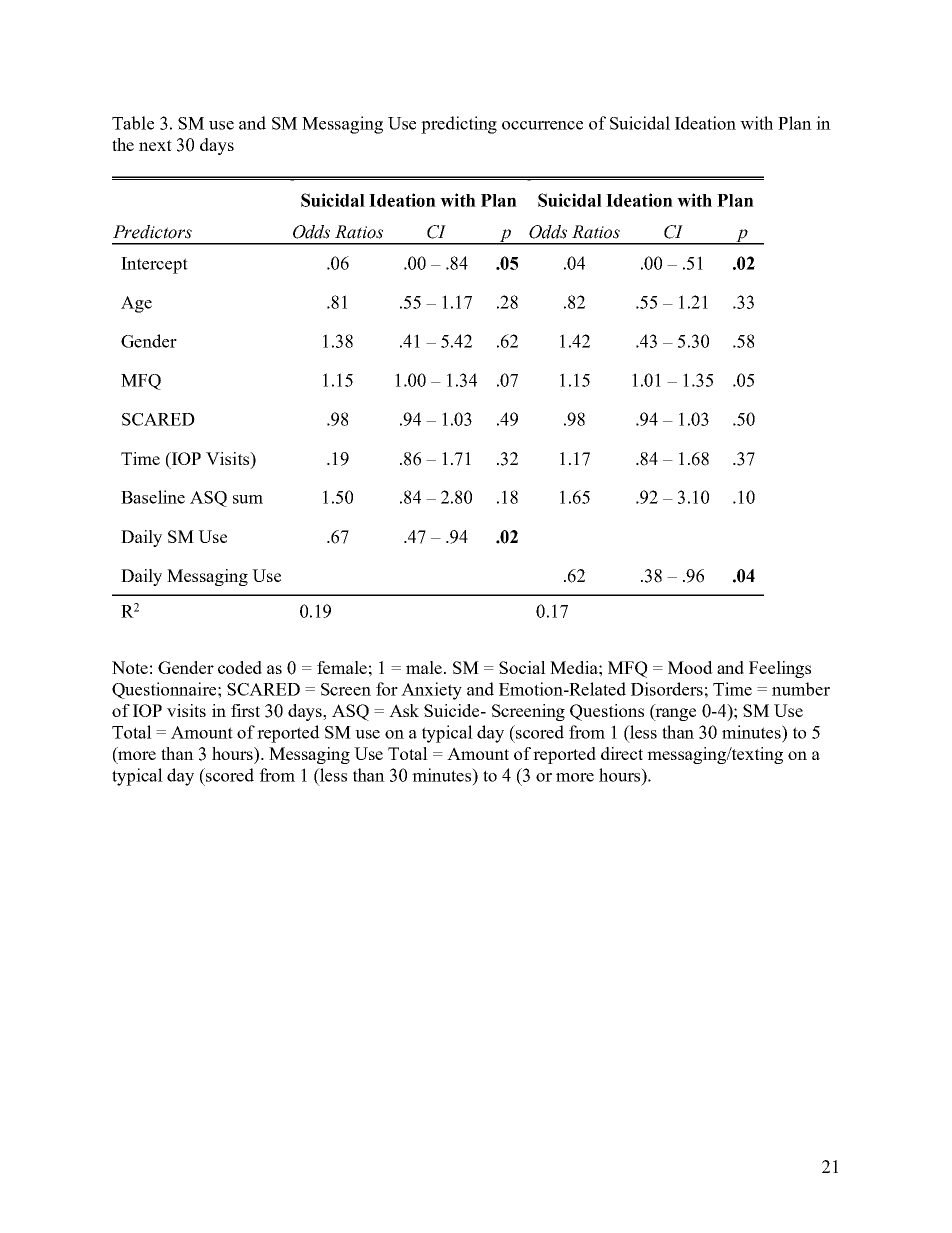 This screenshot has height=1233, width=952. Describe the element at coordinates (153, 497) in the screenshot. I see `Baseline` at that location.
